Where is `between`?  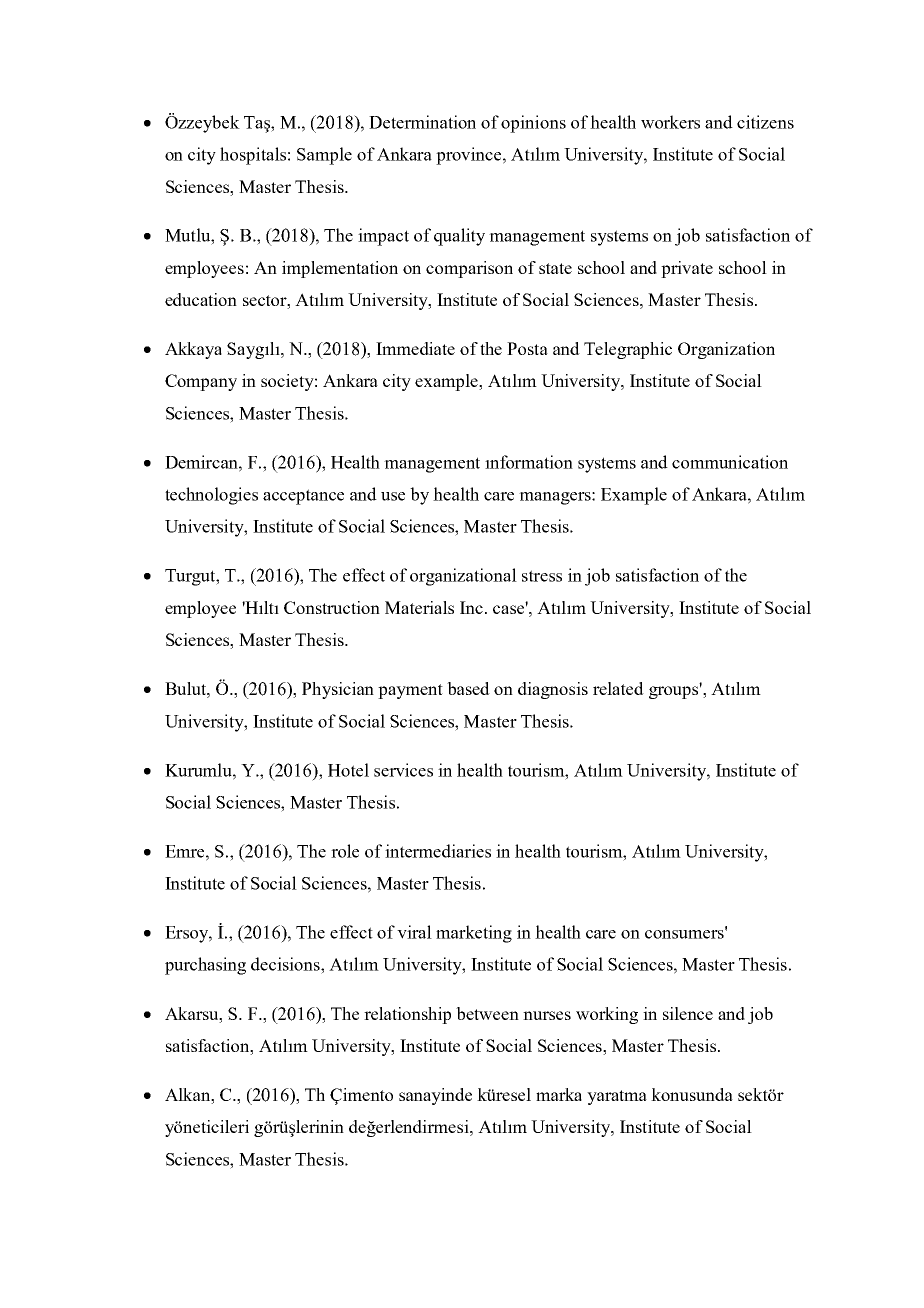
between is located at coordinates (487, 1013).
